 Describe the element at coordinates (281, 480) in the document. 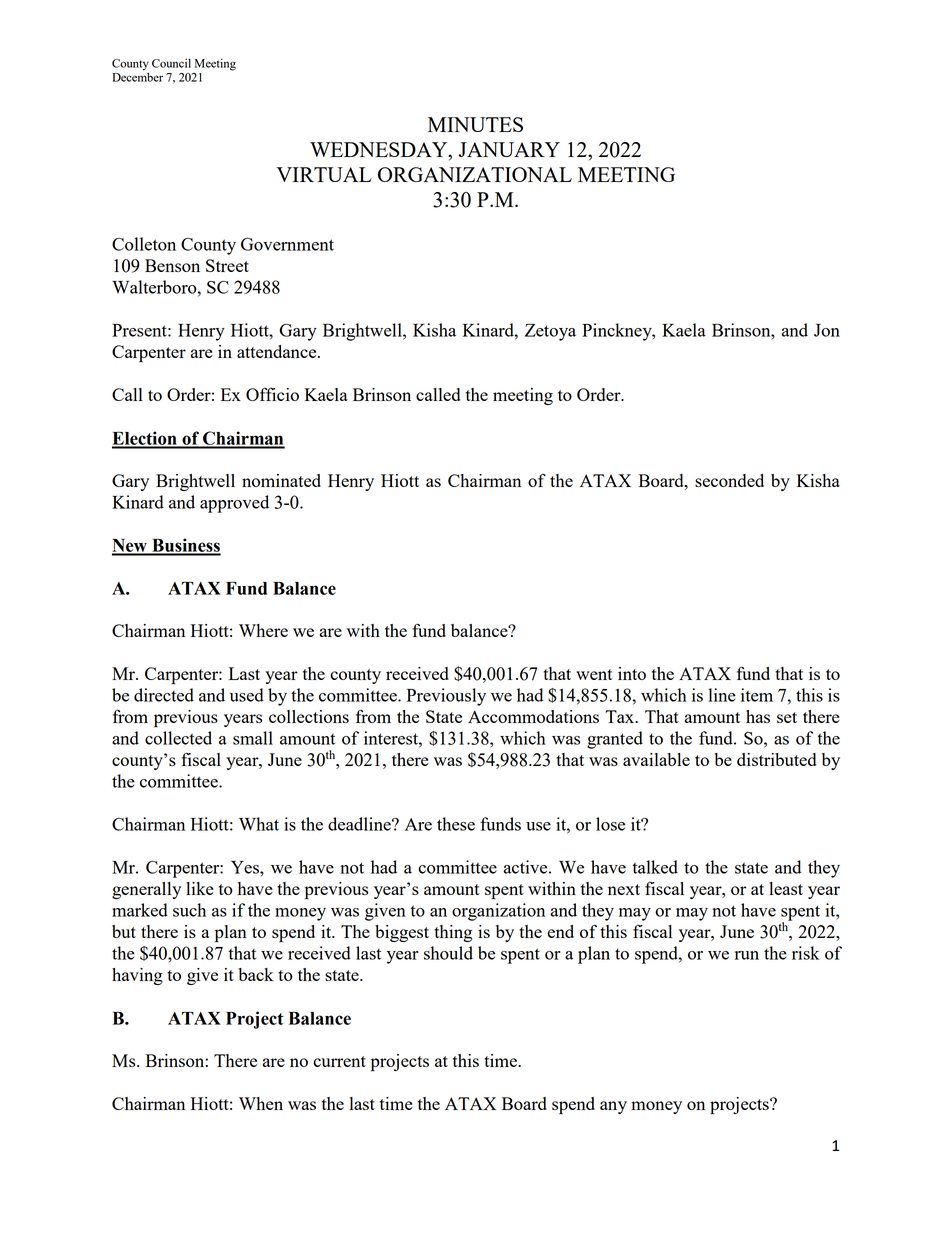

I see `nominated` at that location.
